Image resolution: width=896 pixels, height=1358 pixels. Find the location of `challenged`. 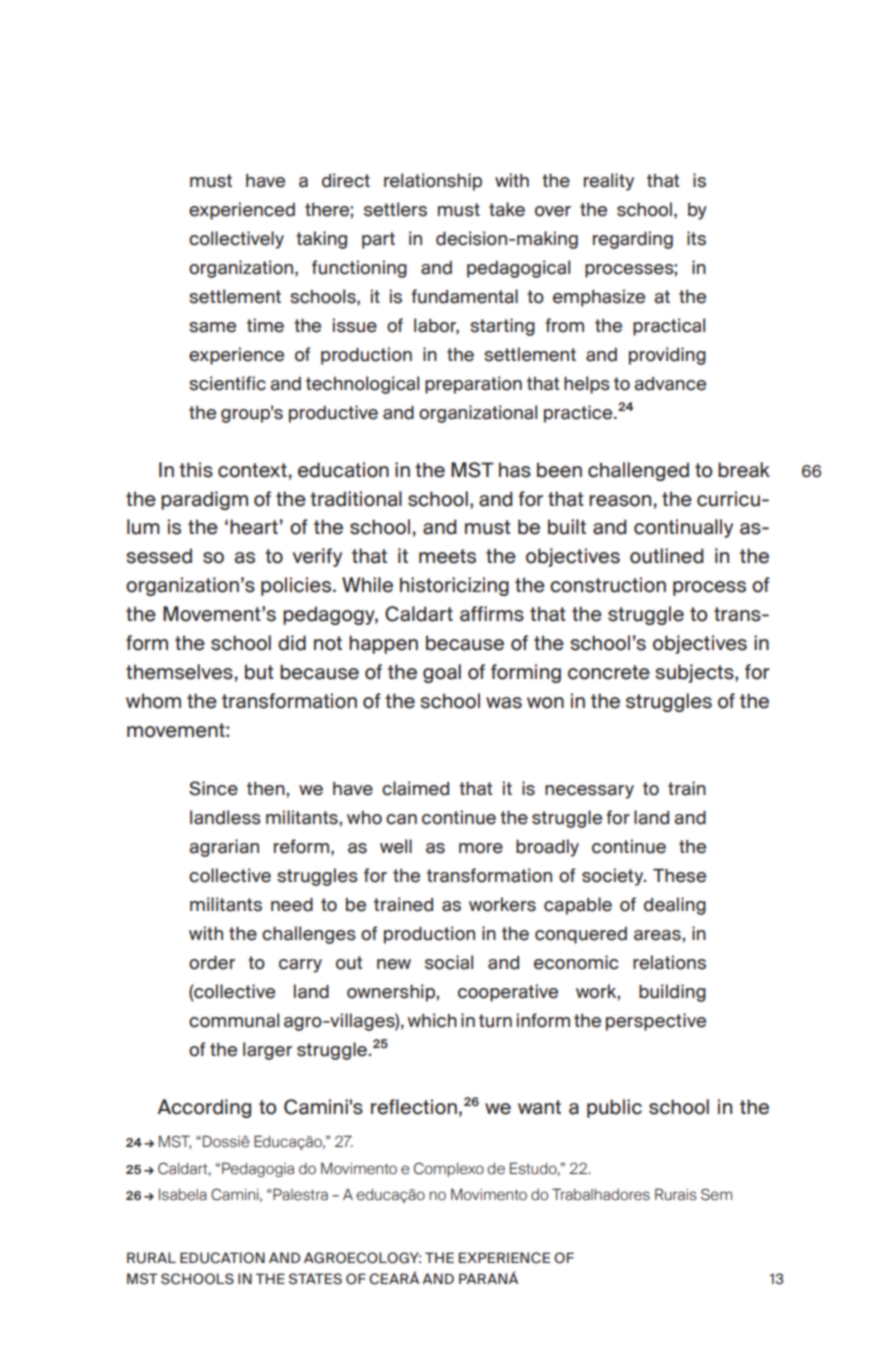

challenged is located at coordinates (638, 471).
